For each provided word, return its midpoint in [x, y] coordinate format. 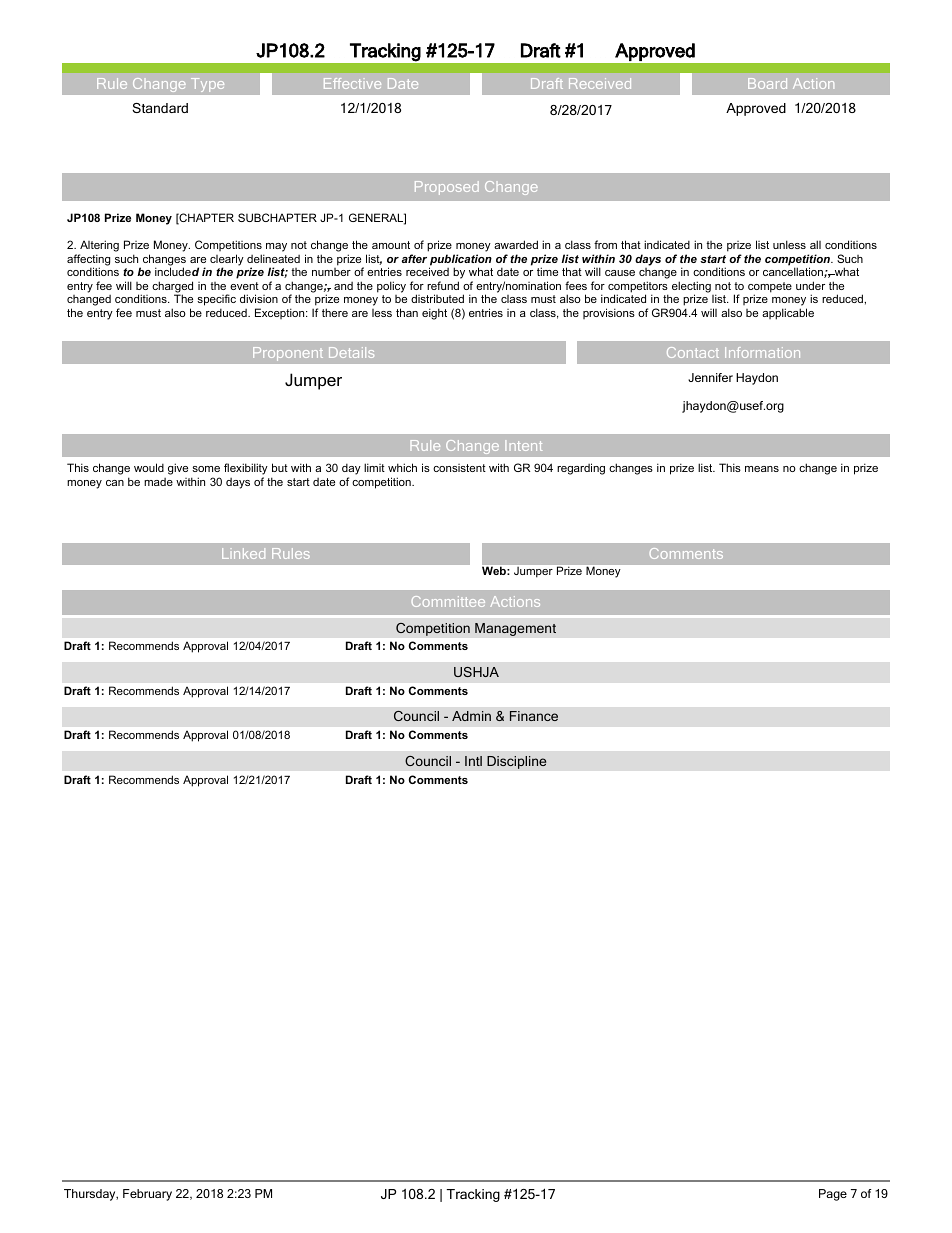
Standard [160, 108]
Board [767, 83]
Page [833, 1195]
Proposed [447, 188]
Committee [448, 601]
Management [515, 629]
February [147, 1195]
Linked [243, 553]
